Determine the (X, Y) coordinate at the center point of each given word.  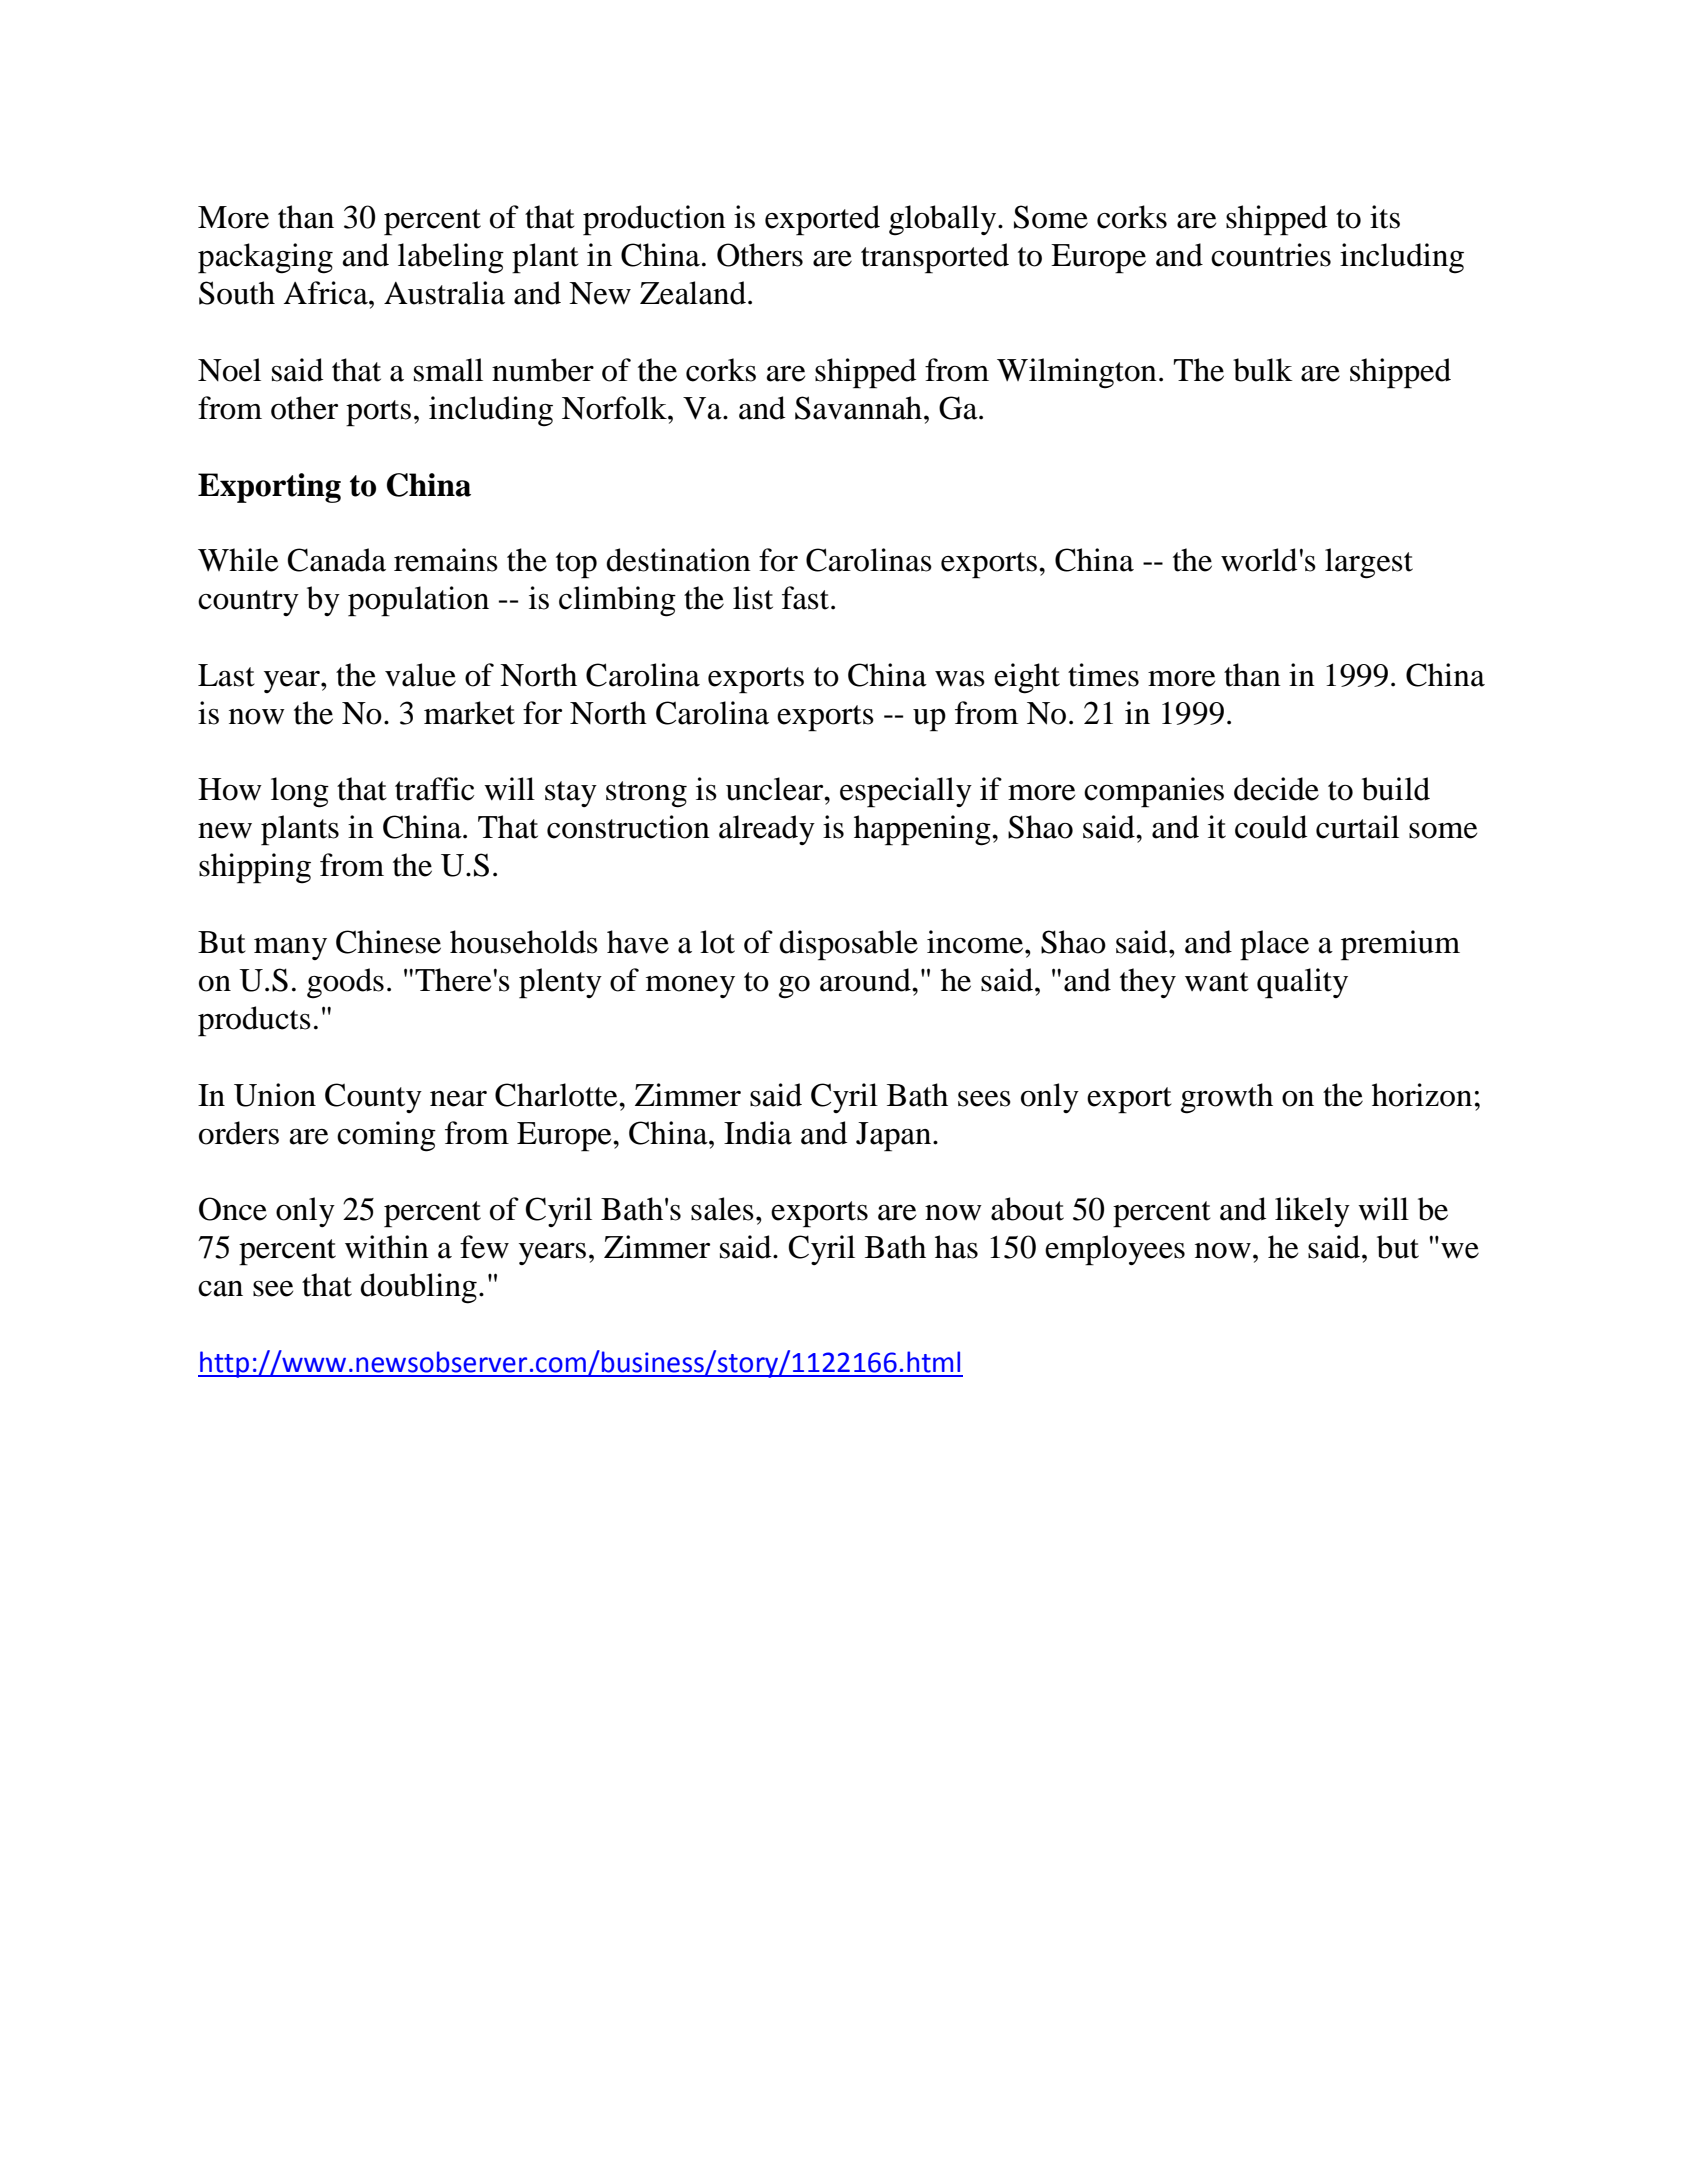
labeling (451, 258)
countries (1271, 255)
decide (1276, 789)
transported (935, 258)
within (387, 1247)
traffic (434, 789)
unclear (776, 789)
